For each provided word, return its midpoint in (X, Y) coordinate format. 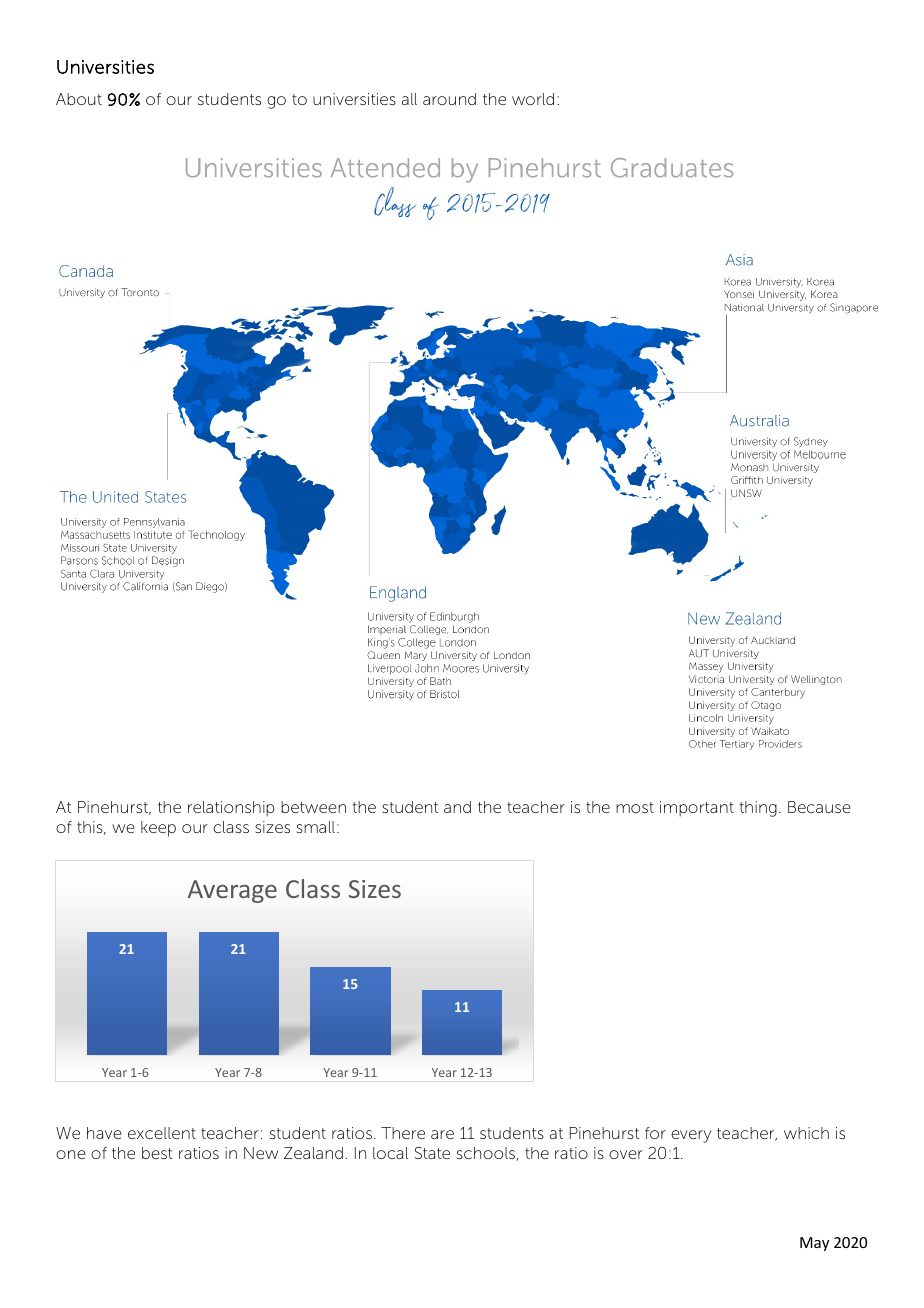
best (157, 1153)
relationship (231, 809)
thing (758, 809)
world (533, 99)
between (313, 807)
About (79, 99)
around (449, 99)
